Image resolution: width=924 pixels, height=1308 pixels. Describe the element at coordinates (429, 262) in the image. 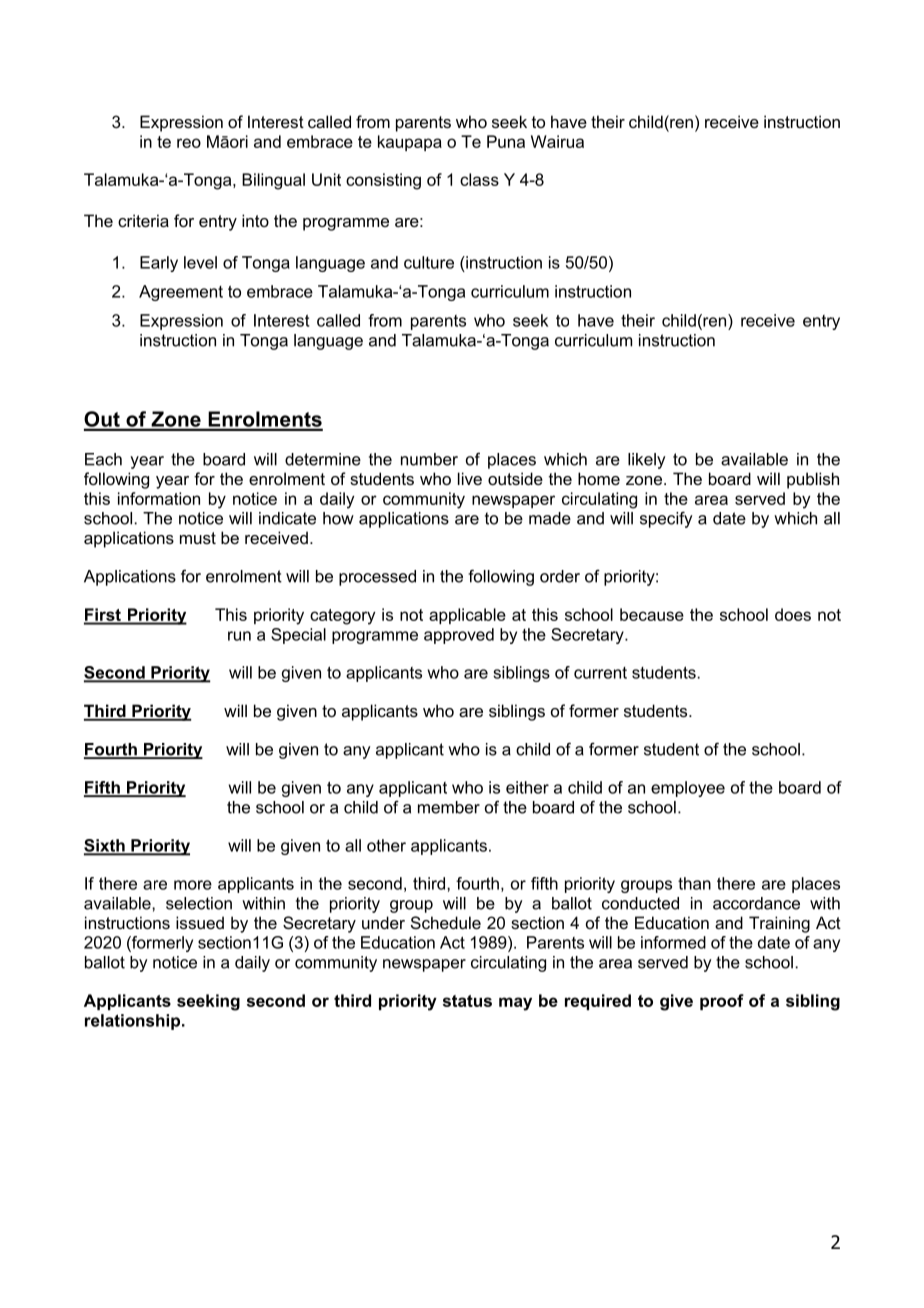

I see `culture` at that location.
